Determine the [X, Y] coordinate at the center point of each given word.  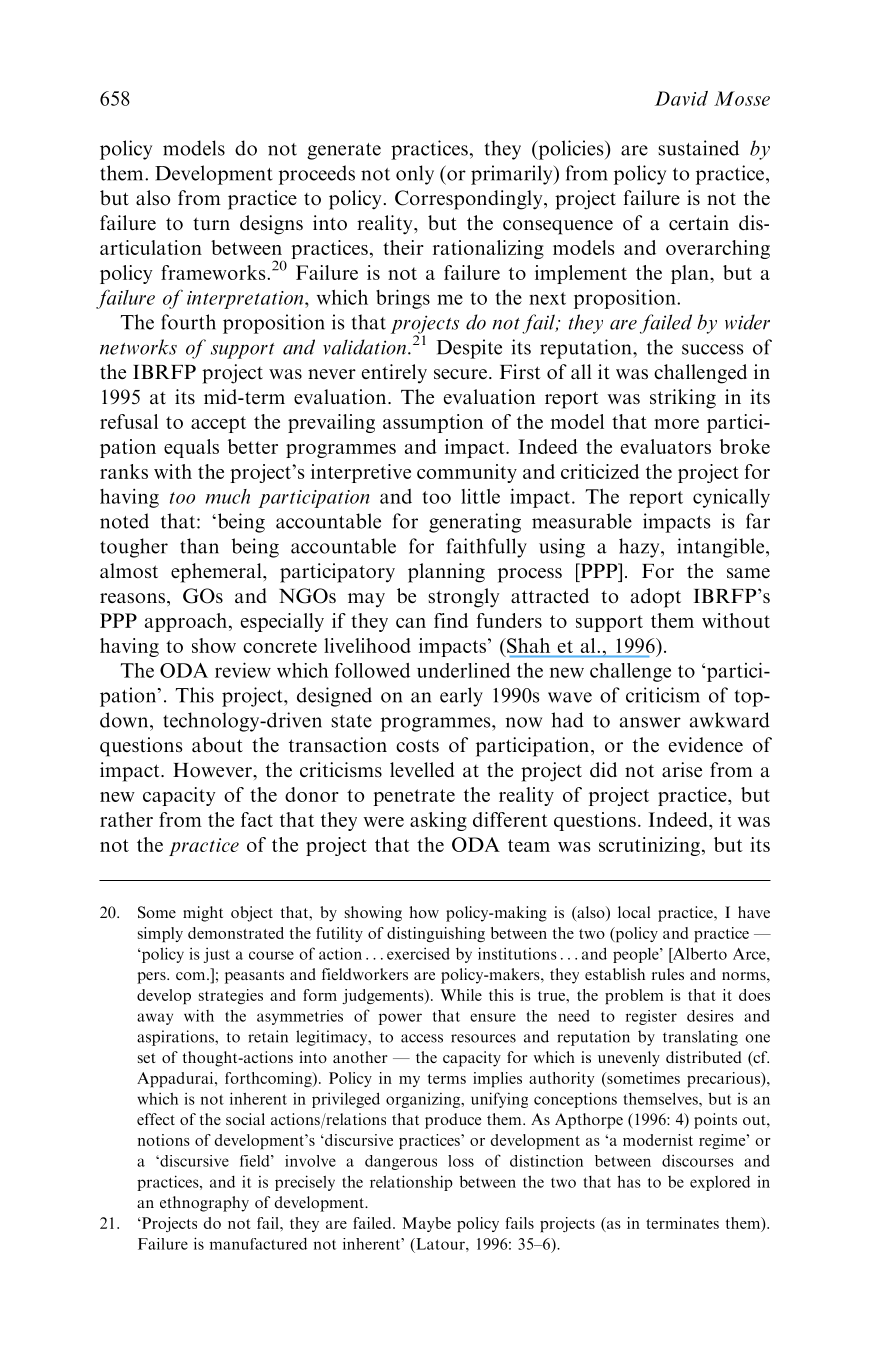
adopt [656, 598]
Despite [469, 349]
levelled [422, 770]
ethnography [204, 1204]
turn [211, 223]
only [415, 175]
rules [668, 974]
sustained [698, 148]
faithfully [487, 548]
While [461, 995]
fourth [188, 322]
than [199, 546]
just [217, 955]
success [713, 349]
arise [682, 769]
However [213, 770]
